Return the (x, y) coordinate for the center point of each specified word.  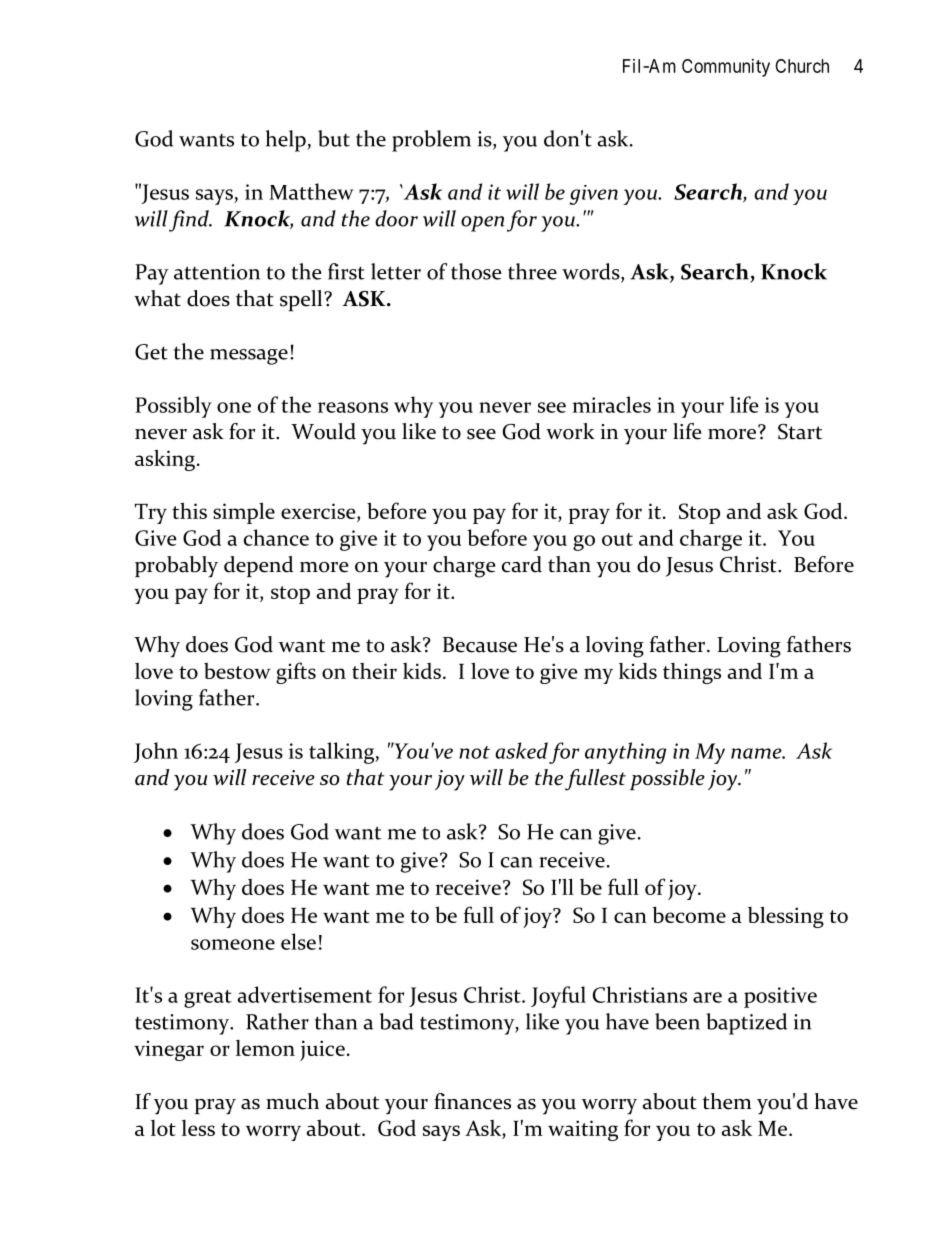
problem (431, 141)
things (692, 673)
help (287, 141)
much (292, 1101)
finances (472, 1101)
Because (480, 645)
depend (258, 566)
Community (726, 68)
